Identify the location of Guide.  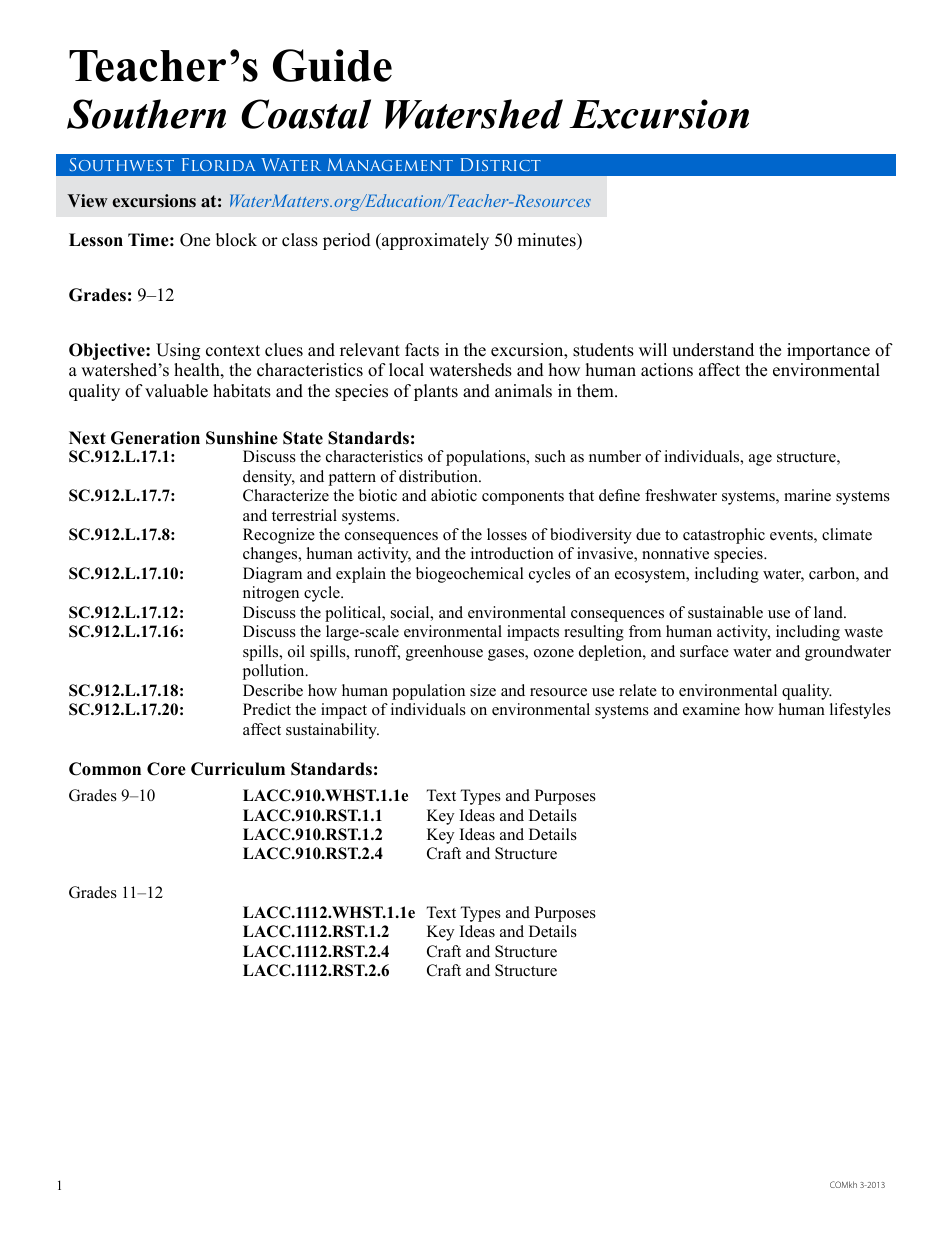
(332, 65).
